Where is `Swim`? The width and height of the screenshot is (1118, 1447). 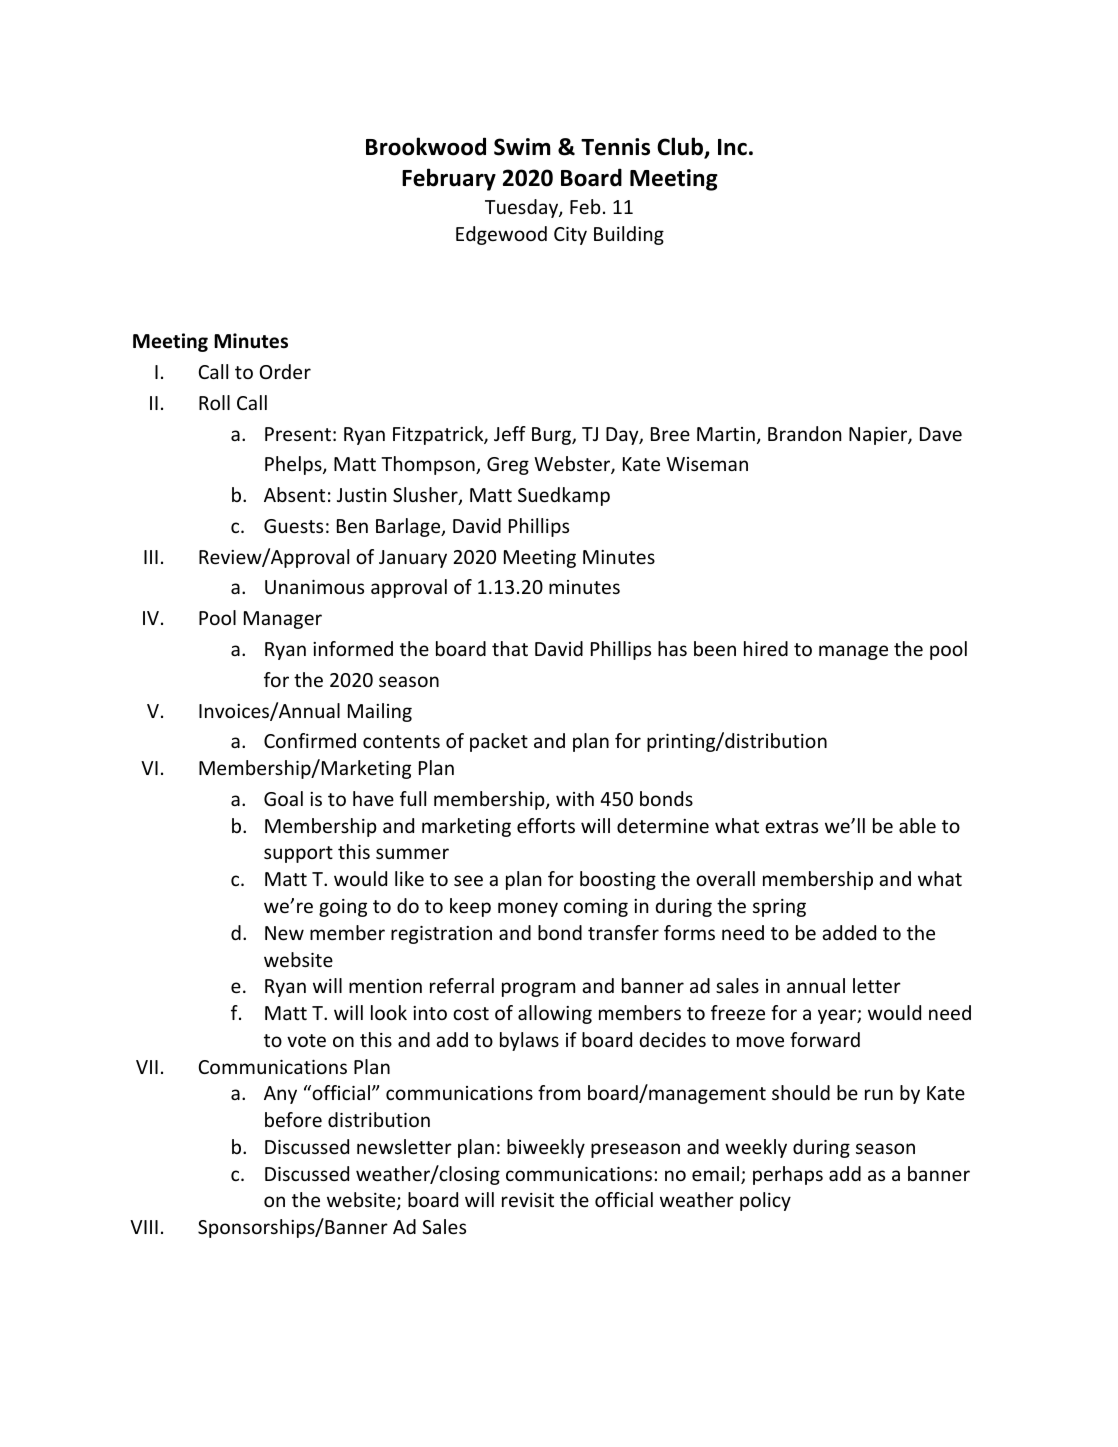
Swim is located at coordinates (522, 147).
